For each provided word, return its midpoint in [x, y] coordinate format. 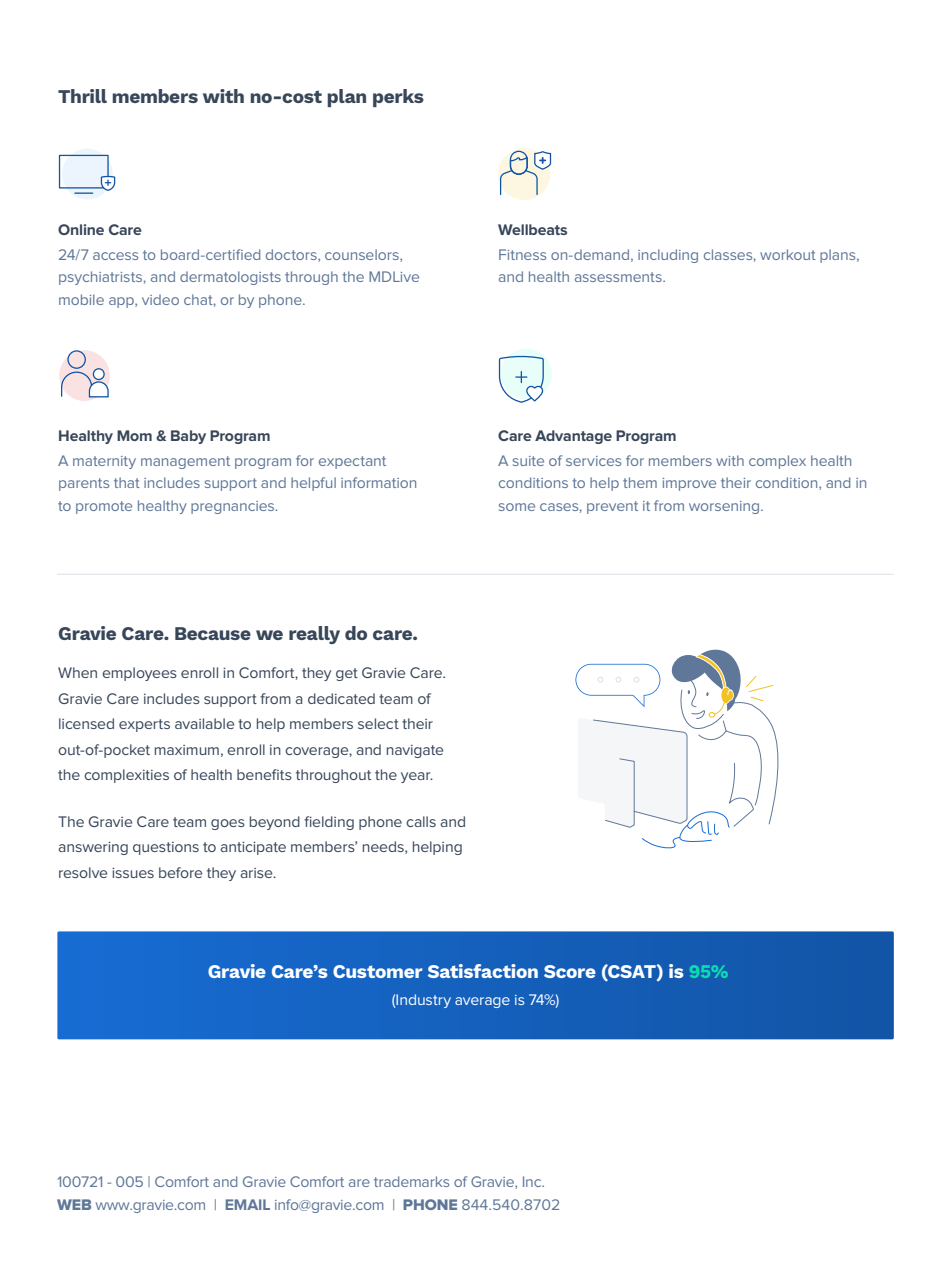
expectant [352, 462]
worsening [725, 507]
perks [398, 98]
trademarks [411, 1181]
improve [689, 484]
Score [570, 971]
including [668, 256]
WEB [74, 1204]
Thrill [82, 96]
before [180, 872]
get [347, 674]
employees [139, 674]
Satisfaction [483, 971]
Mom [134, 435]
